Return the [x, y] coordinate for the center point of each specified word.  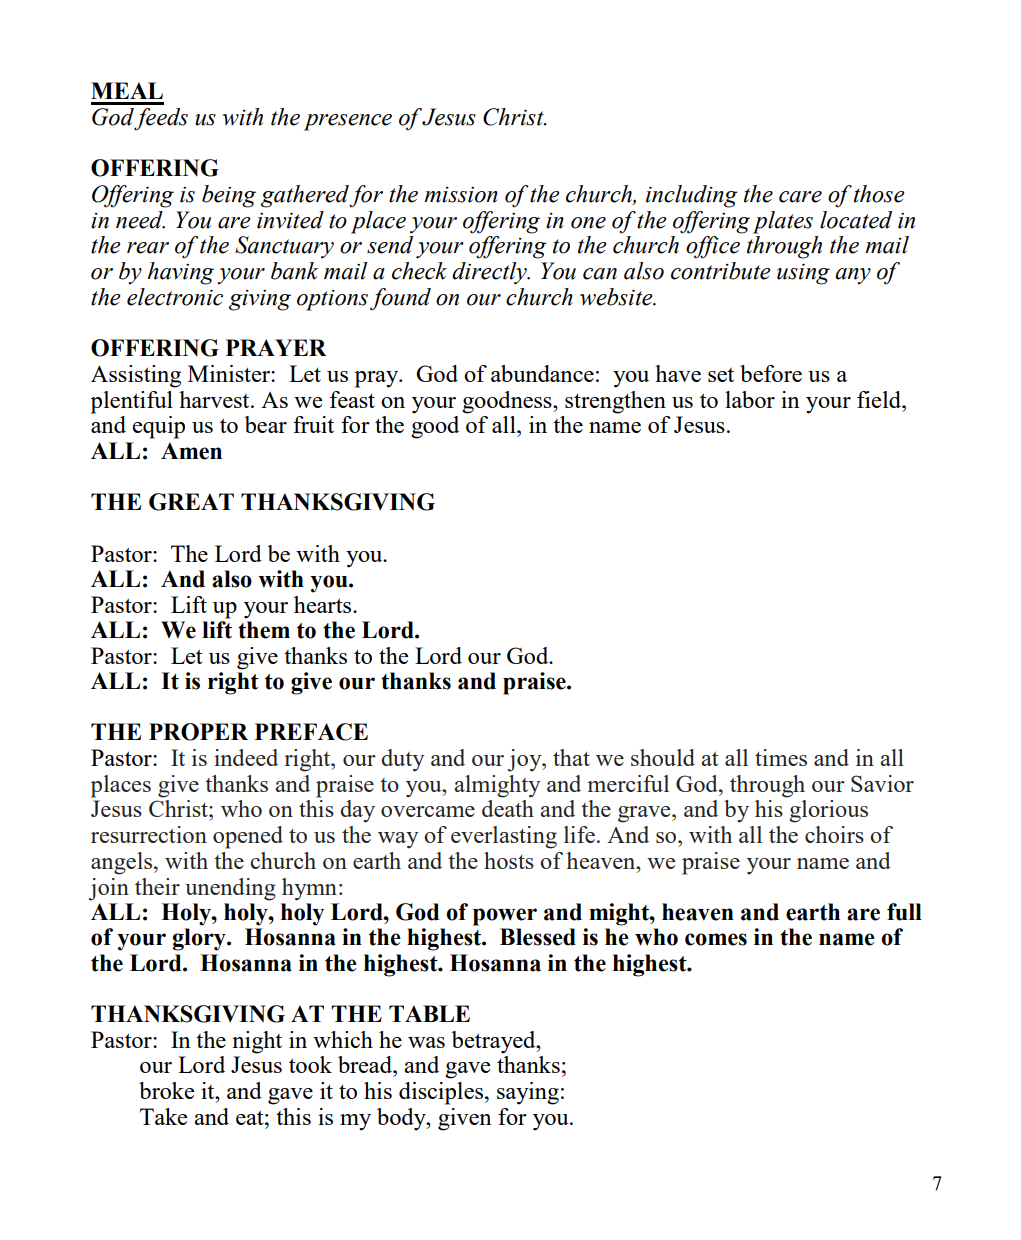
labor [750, 399]
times [781, 757]
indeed [246, 757]
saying [528, 1093]
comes [716, 939]
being [229, 196]
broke [166, 1090]
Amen [191, 451]
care [800, 197]
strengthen [615, 402]
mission [461, 195]
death [508, 808]
